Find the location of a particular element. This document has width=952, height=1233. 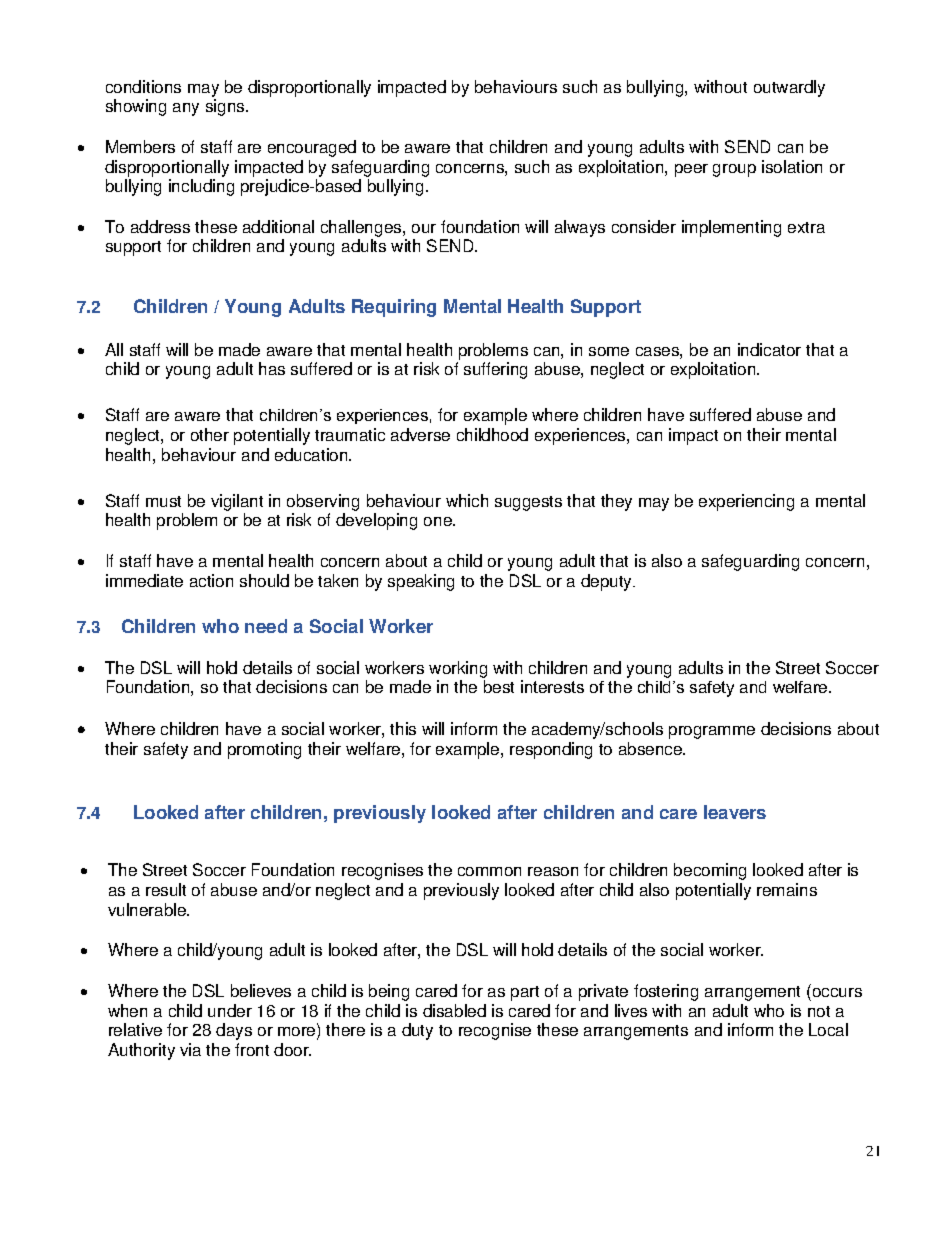

indicator is located at coordinates (769, 349).
